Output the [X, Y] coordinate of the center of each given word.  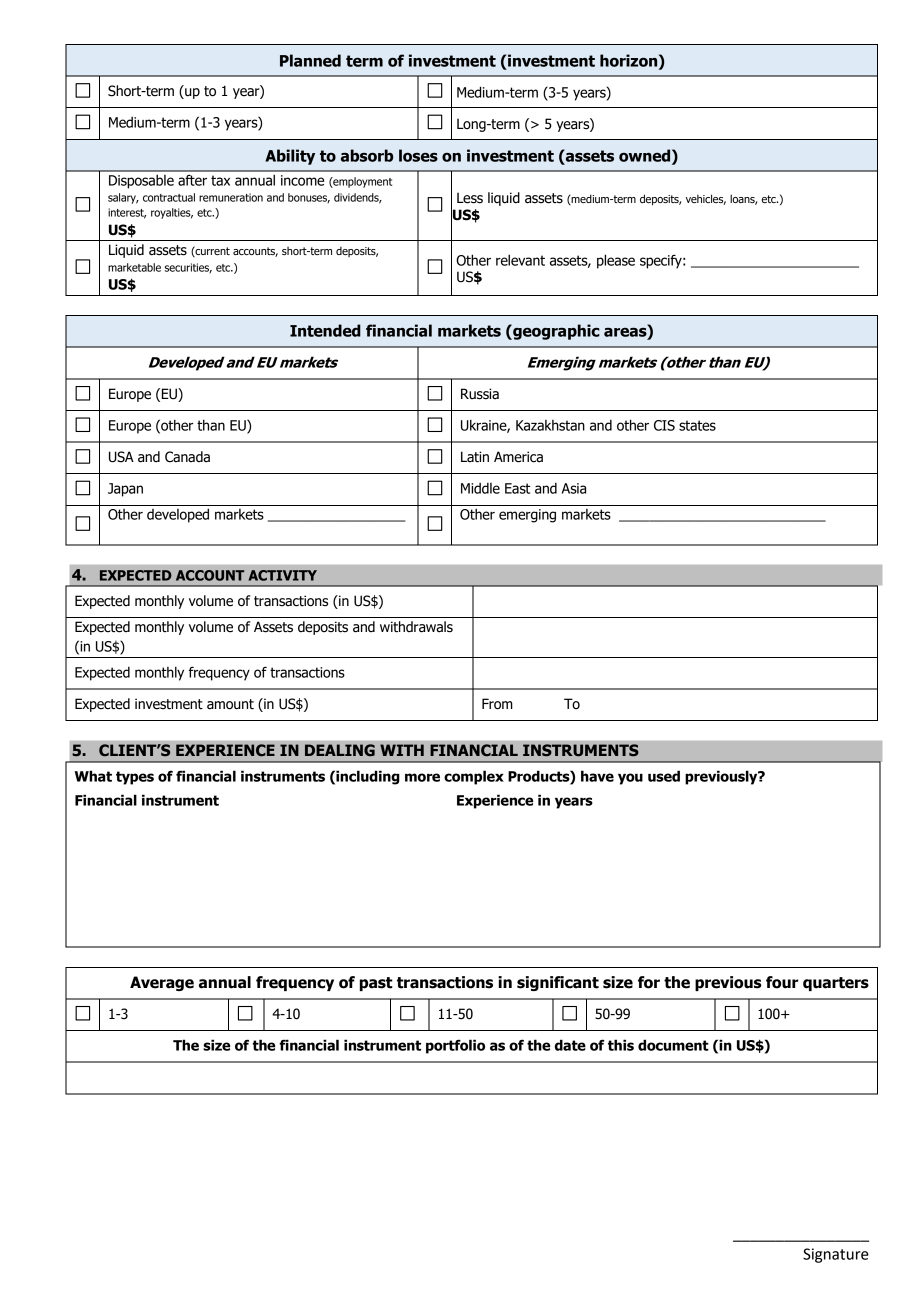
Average [162, 983]
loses [418, 155]
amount [230, 704]
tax [220, 180]
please [616, 261]
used [664, 776]
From [497, 704]
